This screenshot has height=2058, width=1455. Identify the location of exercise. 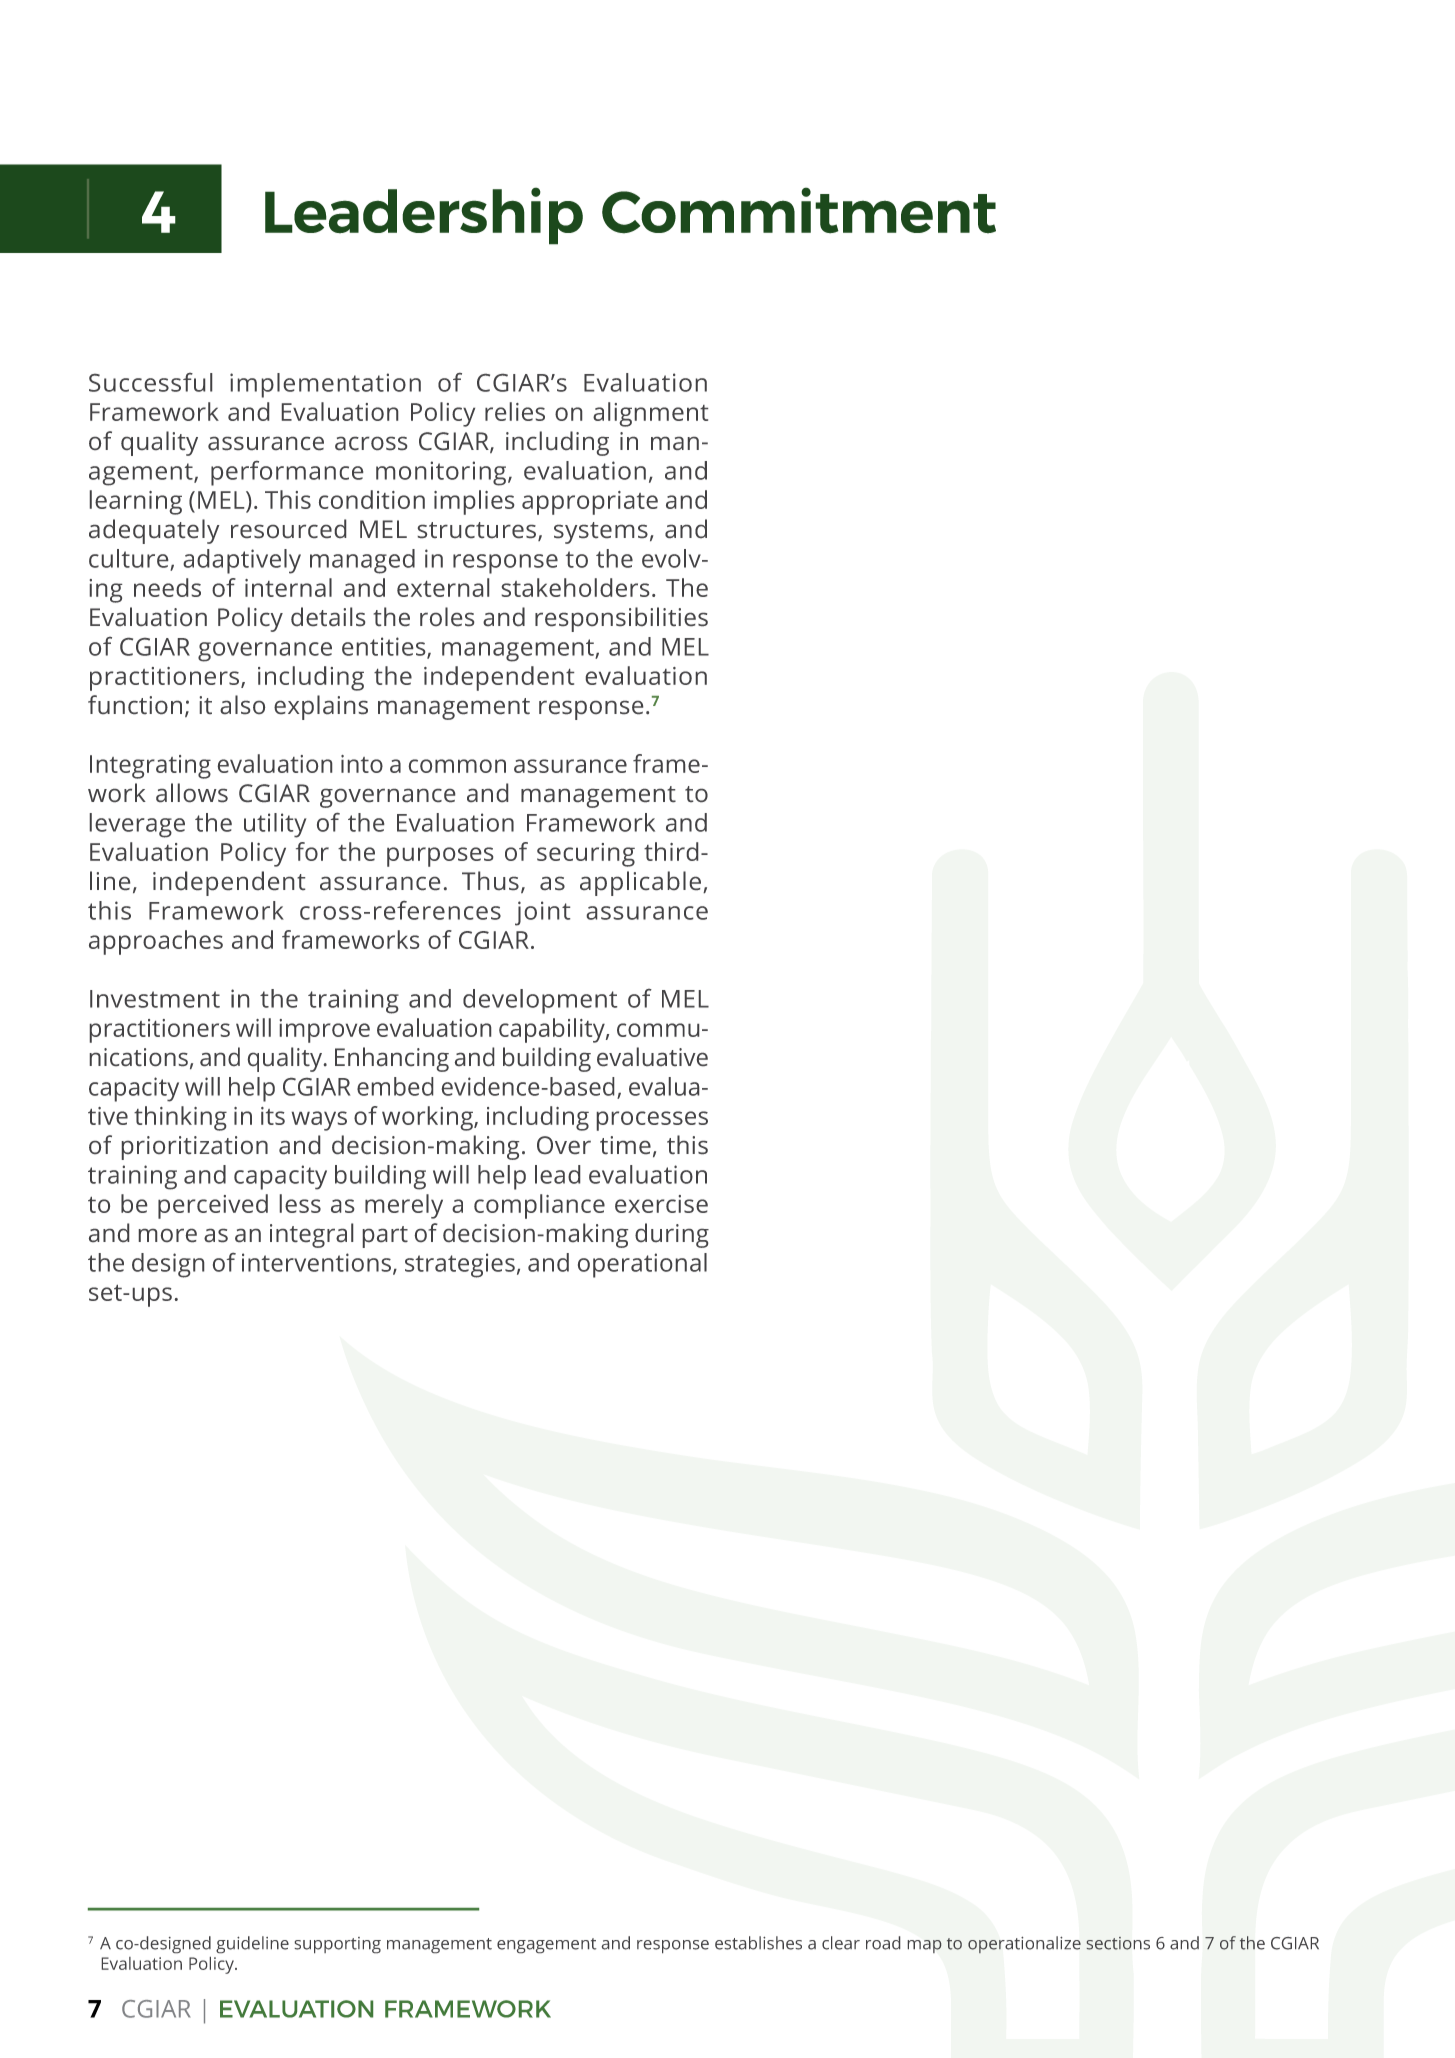
(661, 1204).
